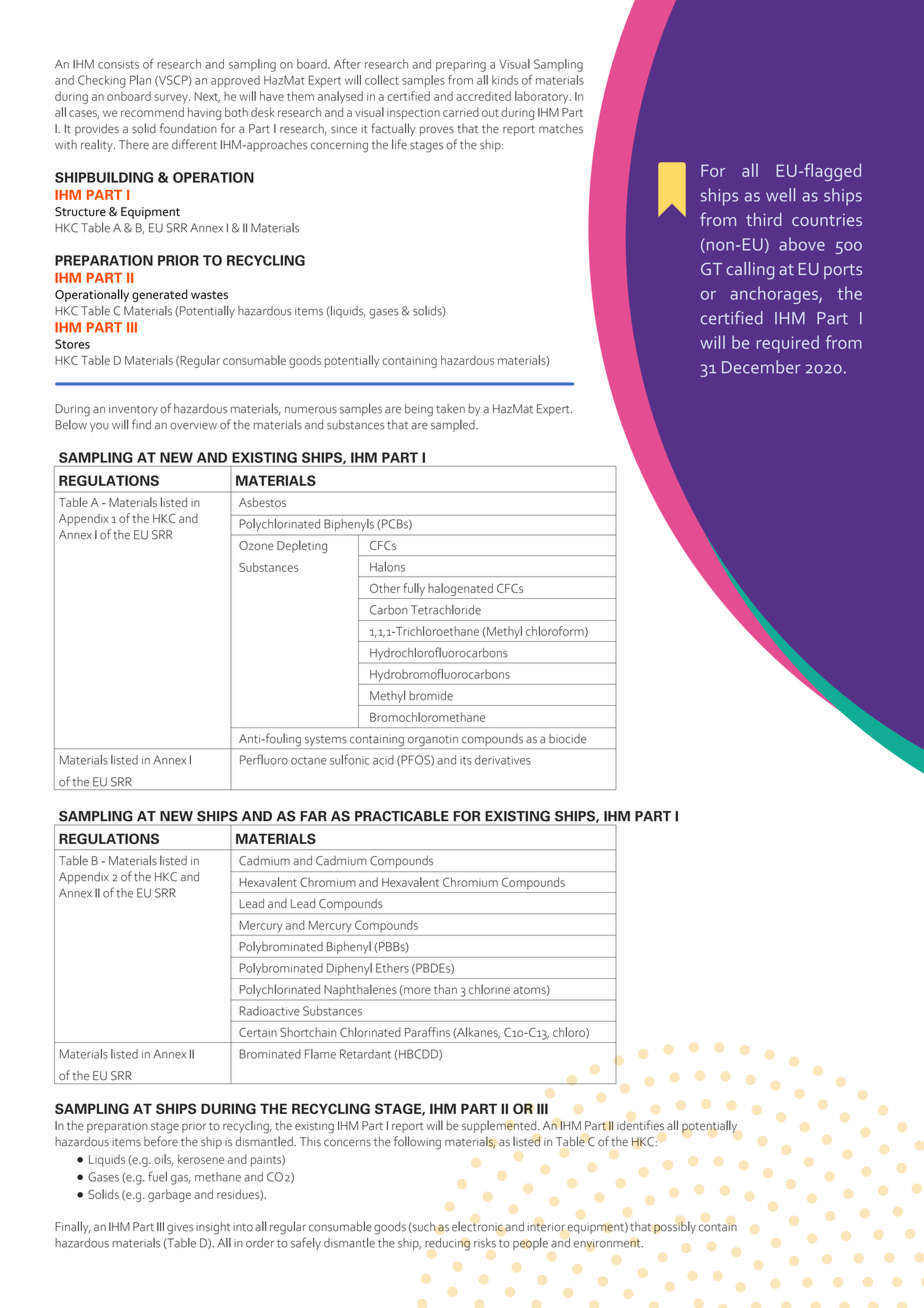  Describe the element at coordinates (761, 367) in the screenshot. I see `December` at that location.
